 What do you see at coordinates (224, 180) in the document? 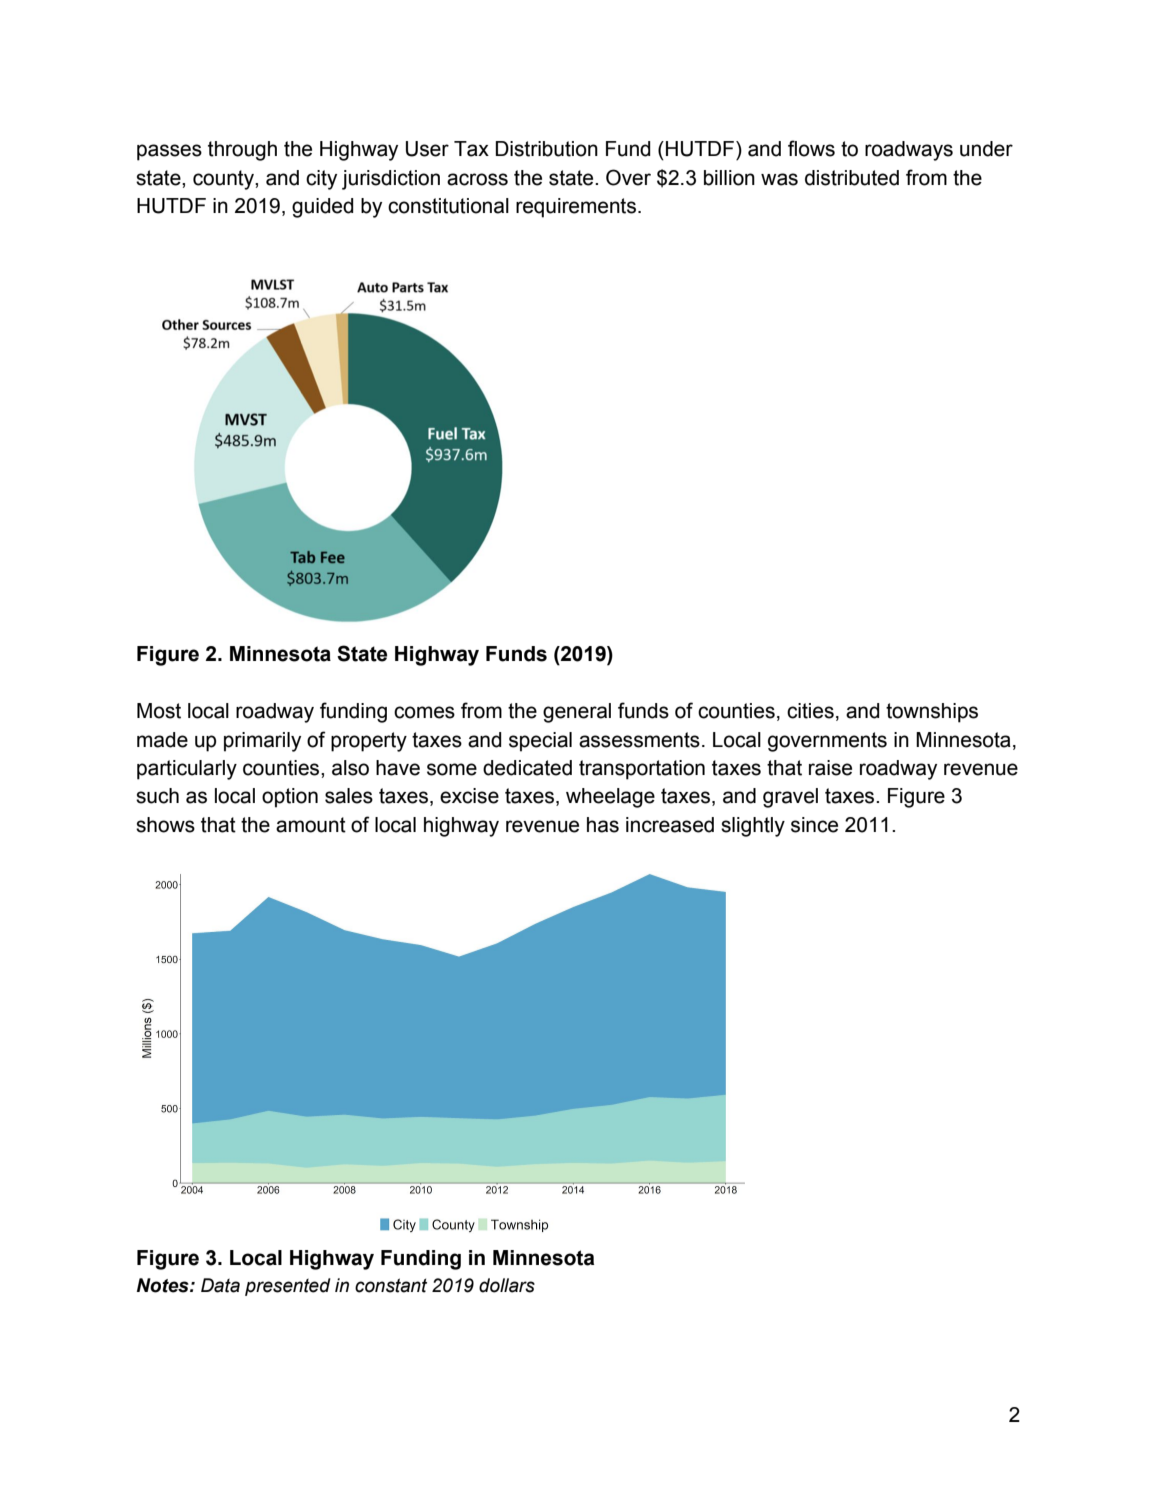
I see `county` at bounding box center [224, 180].
